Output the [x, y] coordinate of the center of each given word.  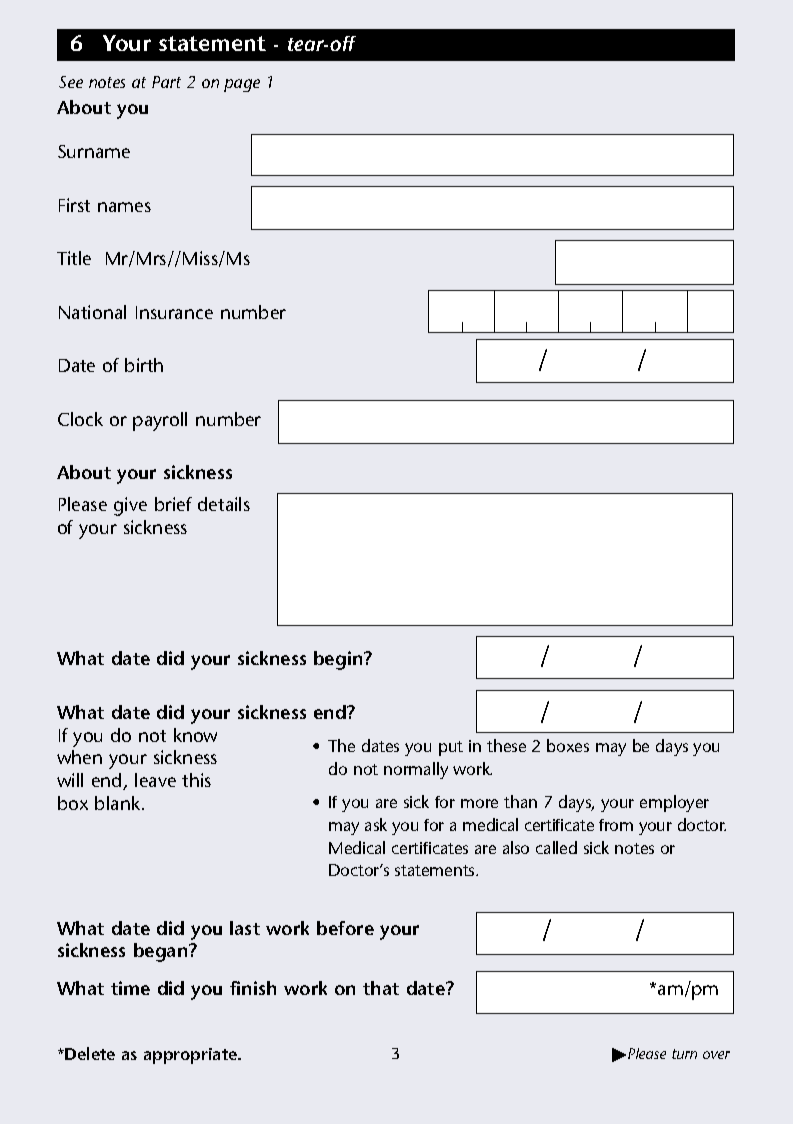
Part [166, 82]
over [716, 1055]
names [124, 207]
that [381, 988]
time [130, 988]
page [242, 85]
